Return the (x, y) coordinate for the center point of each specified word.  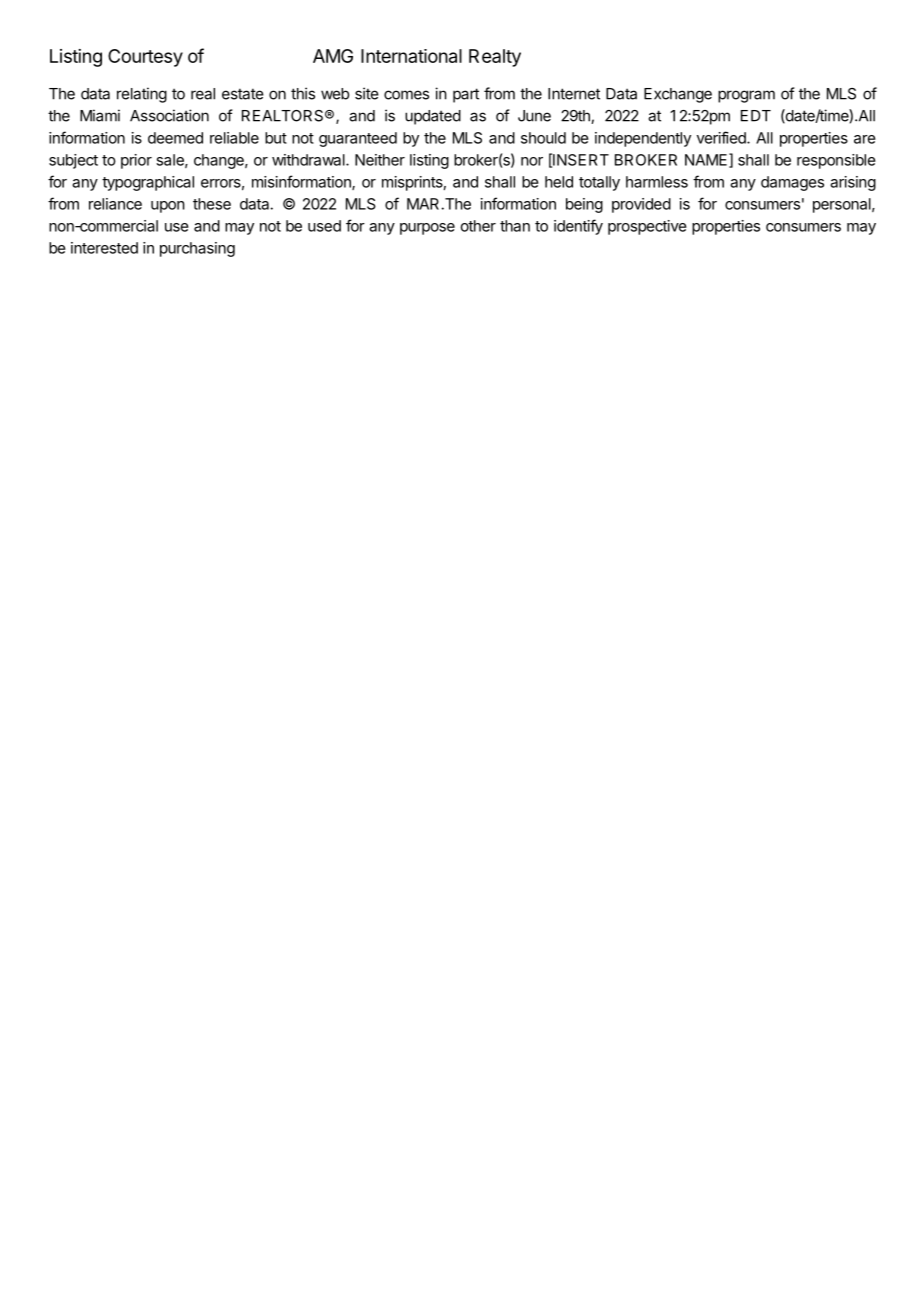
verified (722, 137)
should (543, 138)
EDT (756, 116)
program (746, 96)
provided (641, 205)
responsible (836, 161)
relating (142, 95)
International (411, 56)
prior (136, 161)
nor (532, 161)
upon (168, 207)
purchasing (197, 249)
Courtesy (145, 58)
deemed (175, 138)
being (584, 205)
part (466, 95)
